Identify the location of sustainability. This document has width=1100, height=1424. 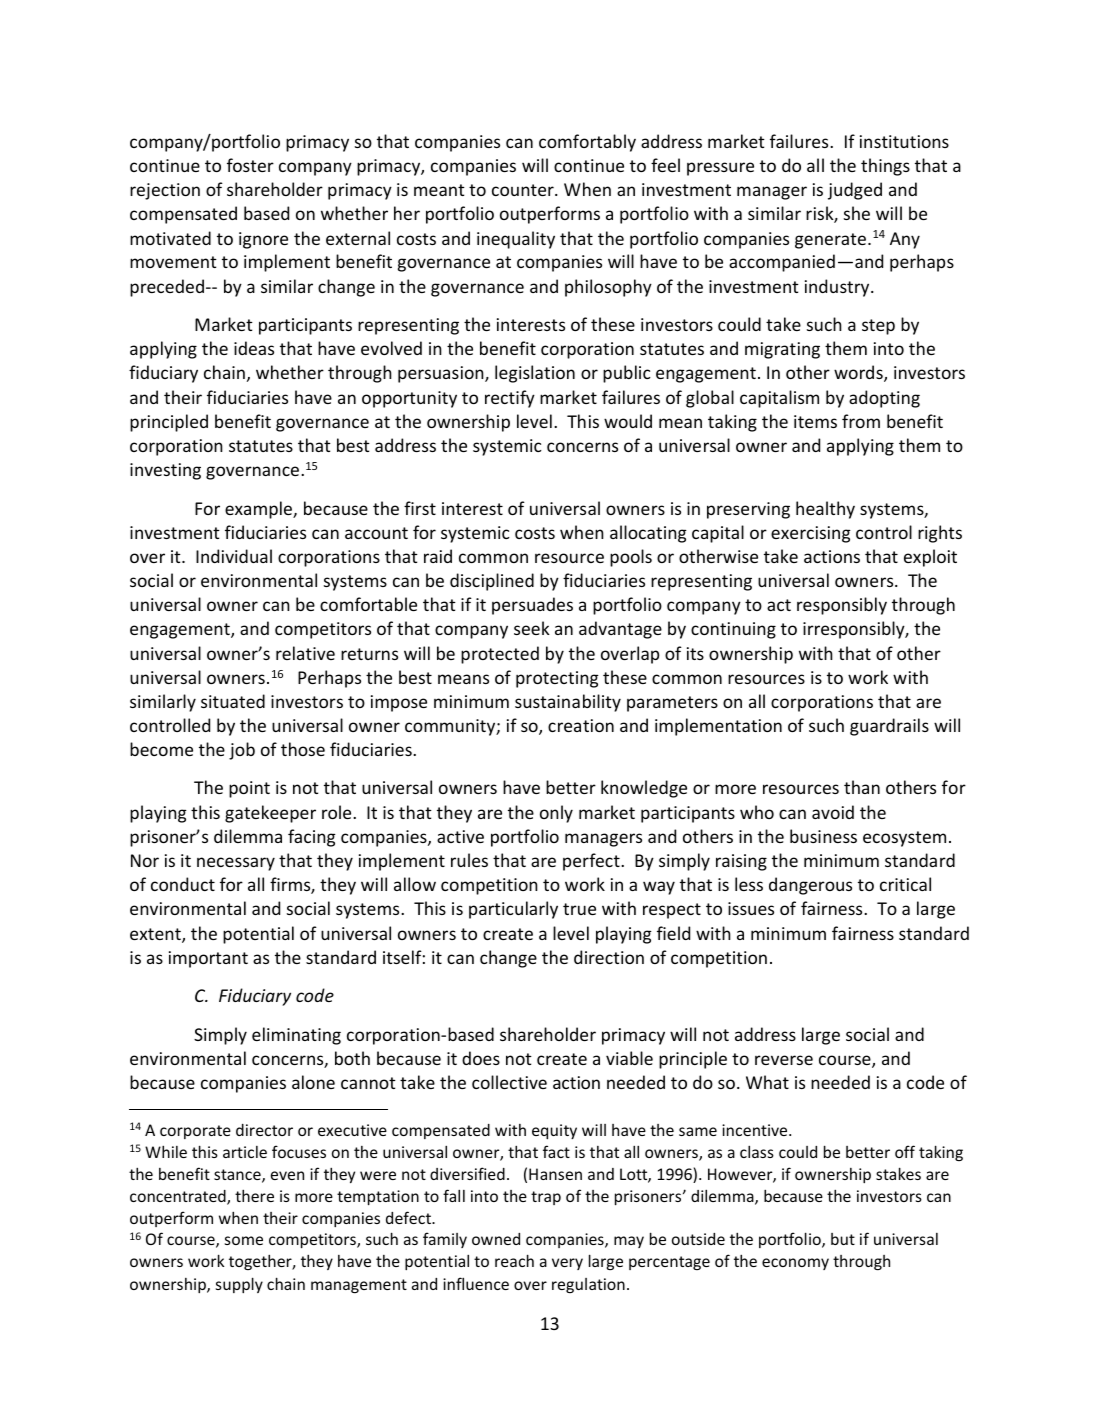
(568, 703).
